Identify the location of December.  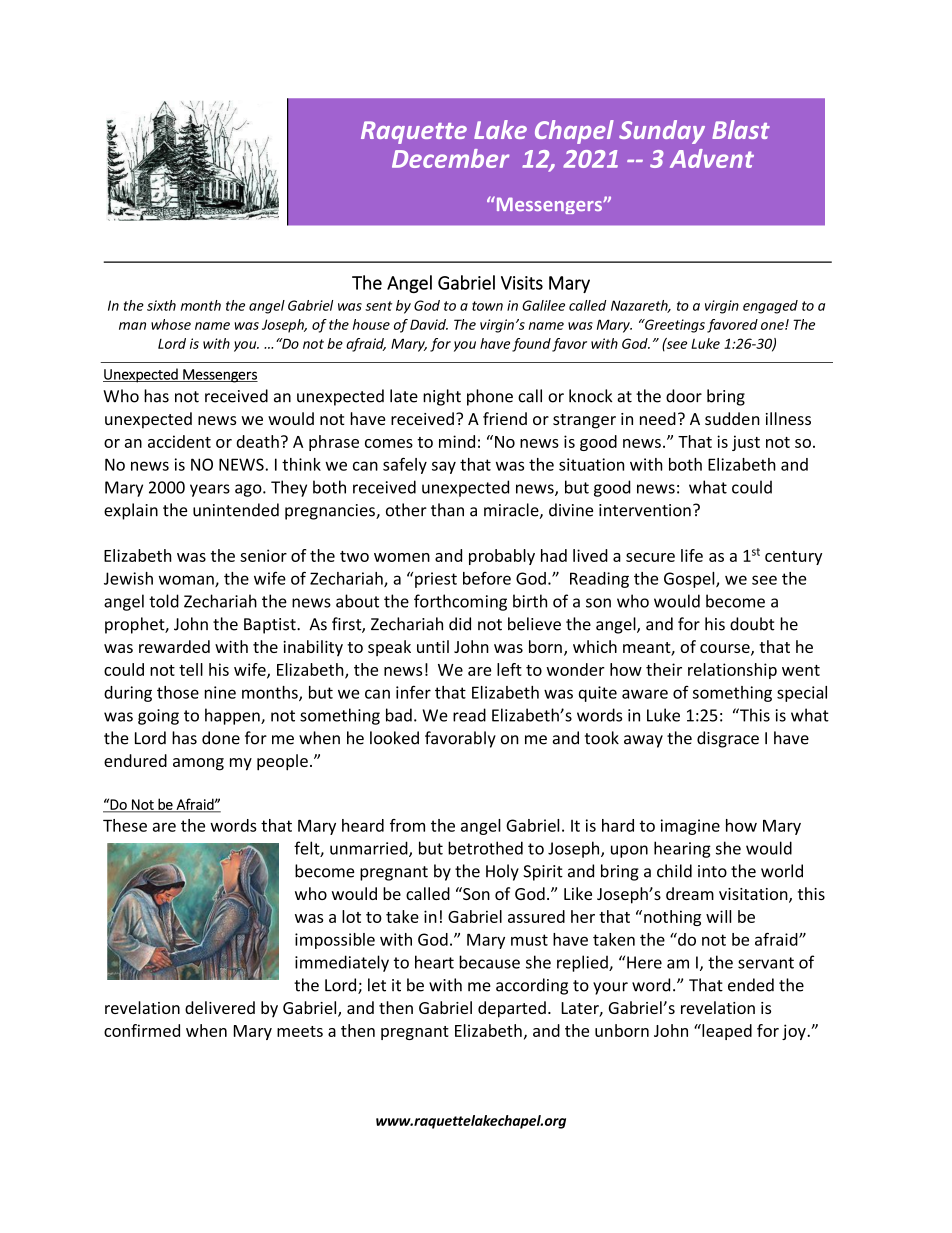
(450, 158).
